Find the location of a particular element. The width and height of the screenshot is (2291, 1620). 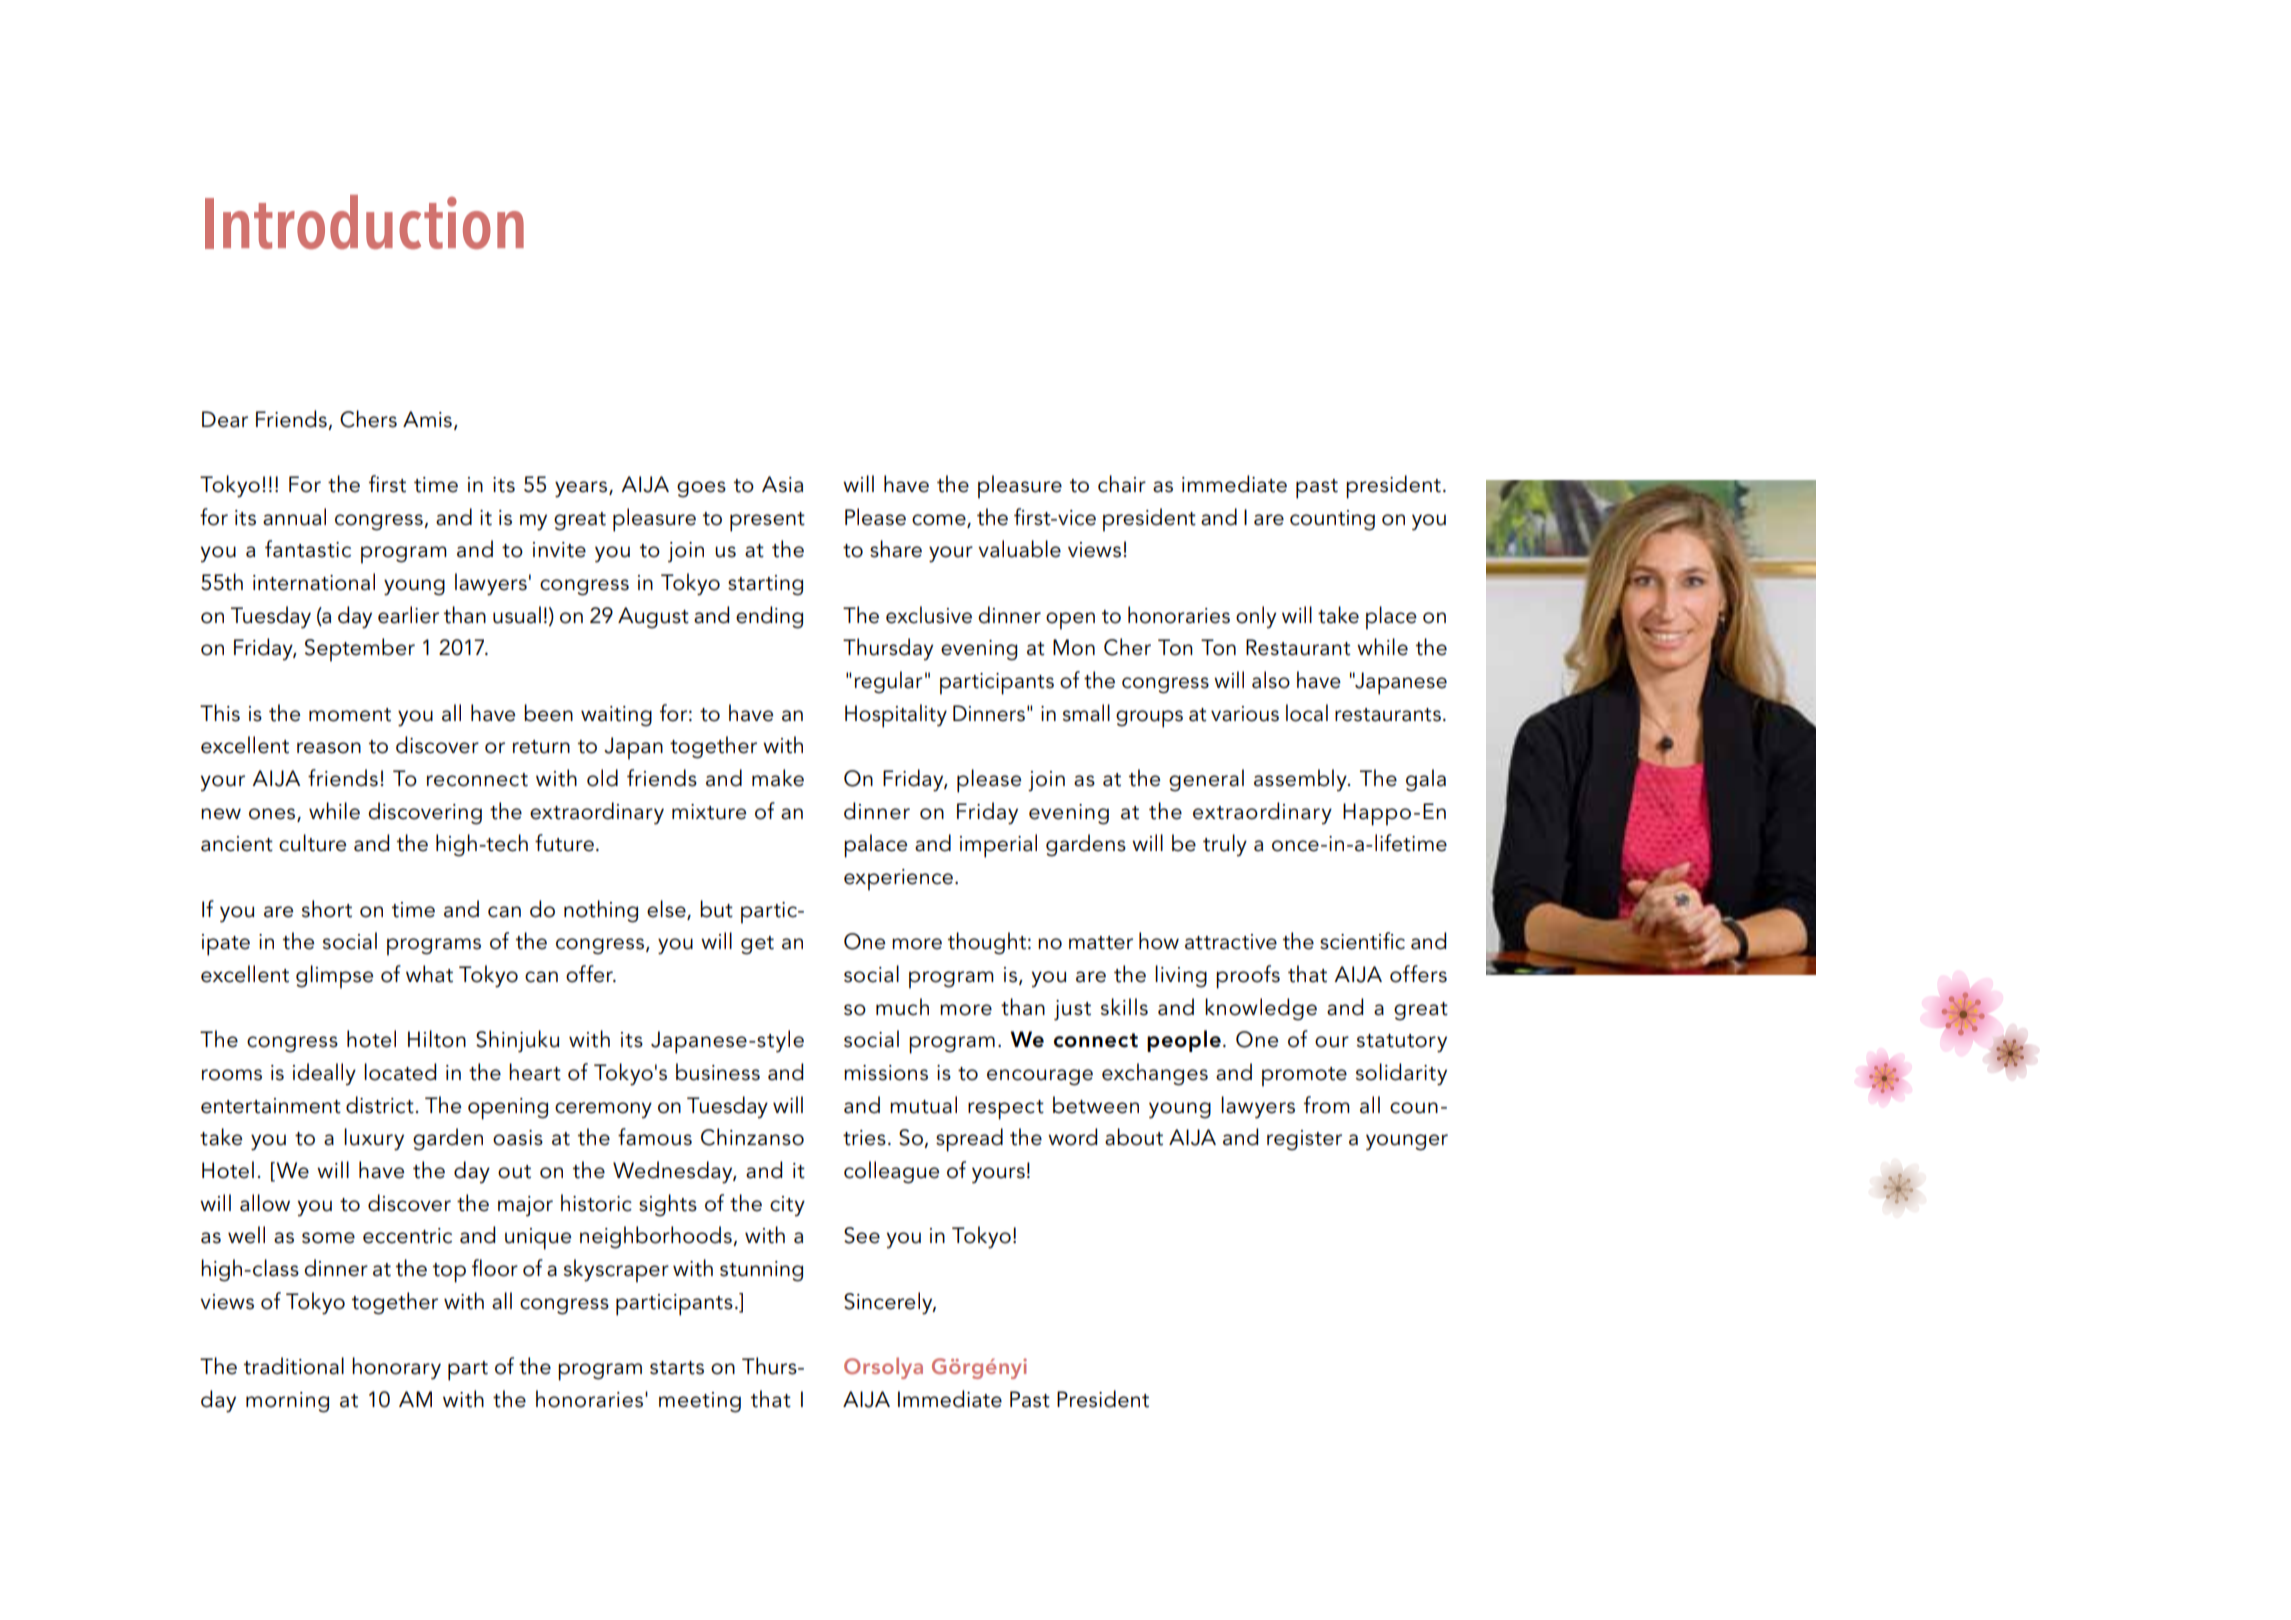

luxury is located at coordinates (374, 1139).
